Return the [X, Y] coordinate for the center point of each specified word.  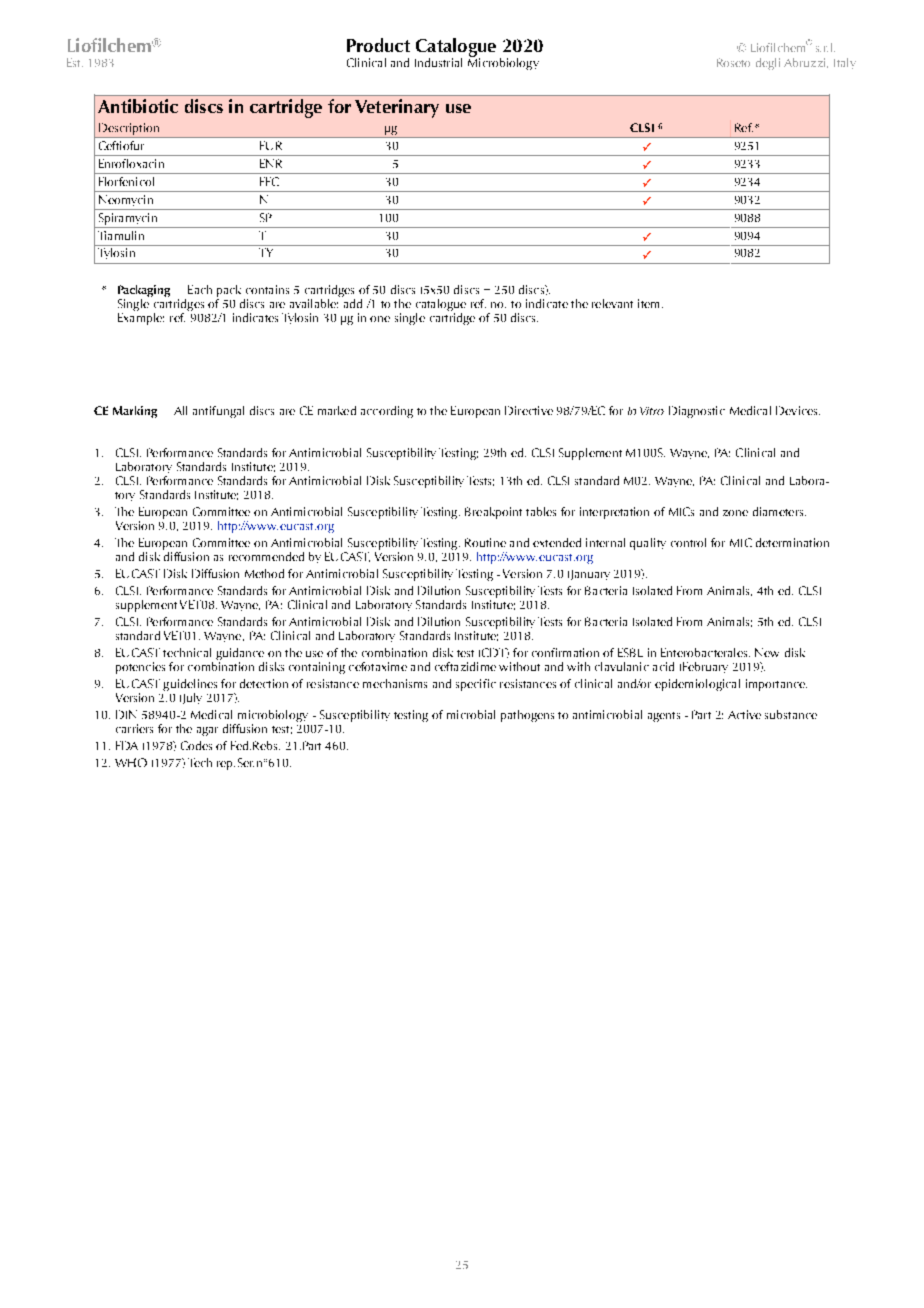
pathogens [527, 716]
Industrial [438, 62]
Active [744, 714]
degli [768, 64]
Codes [196, 745]
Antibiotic [138, 106]
